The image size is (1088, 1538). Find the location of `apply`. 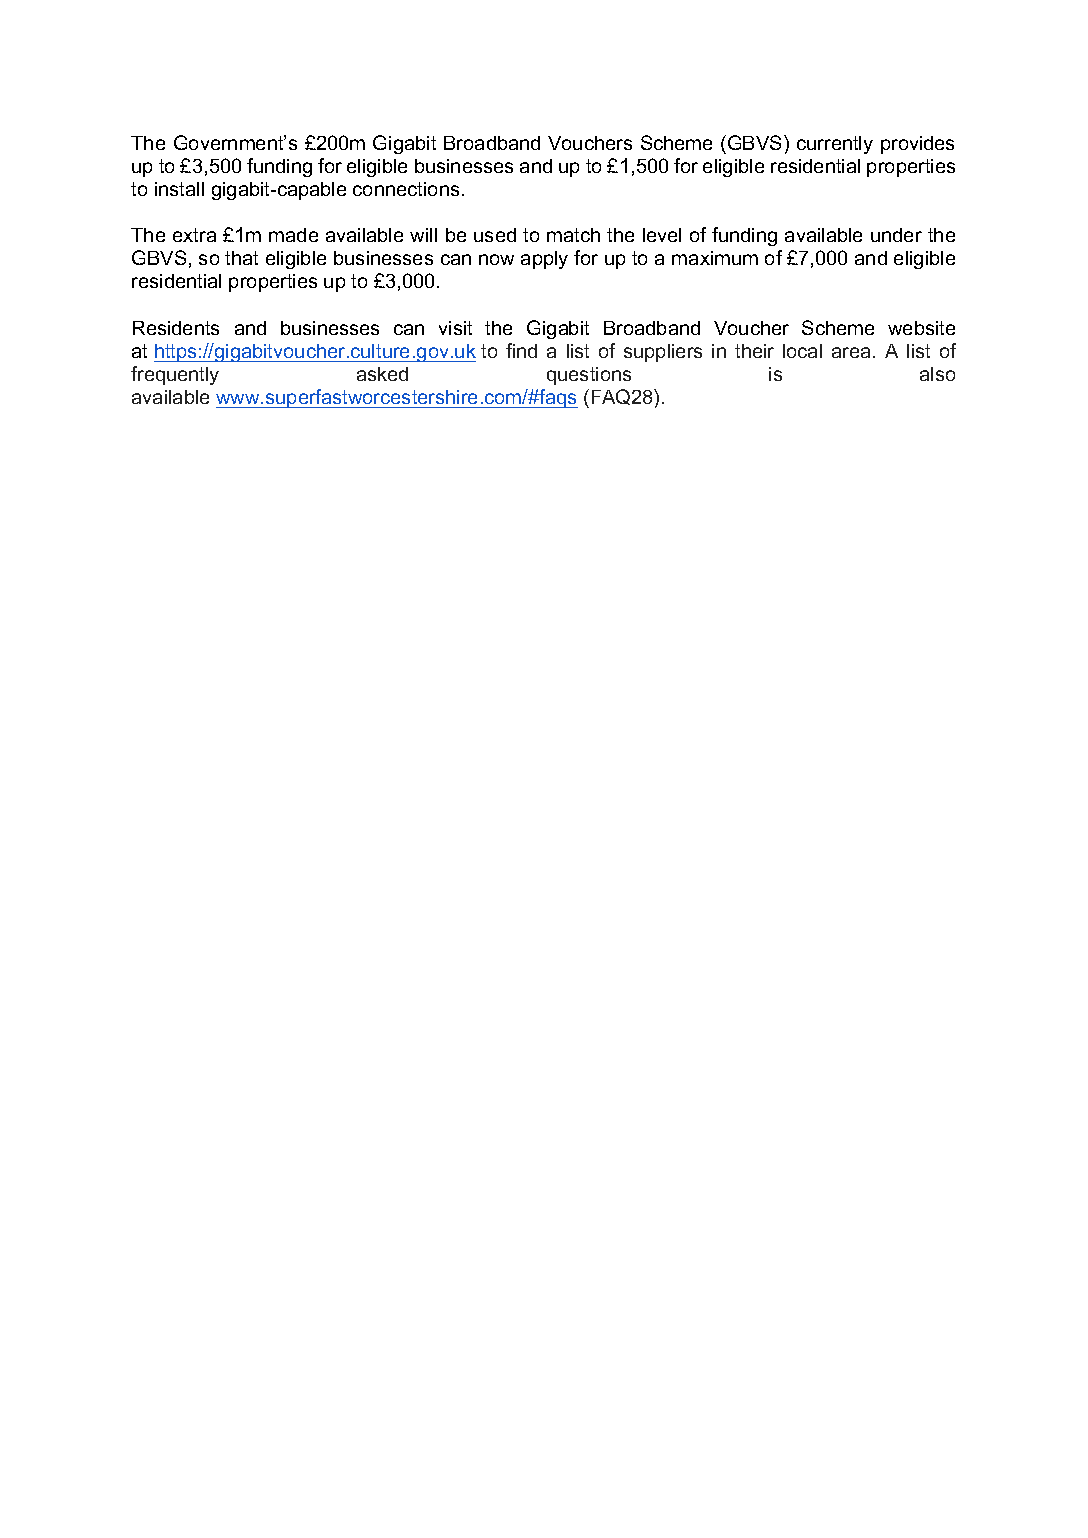

apply is located at coordinates (544, 260).
